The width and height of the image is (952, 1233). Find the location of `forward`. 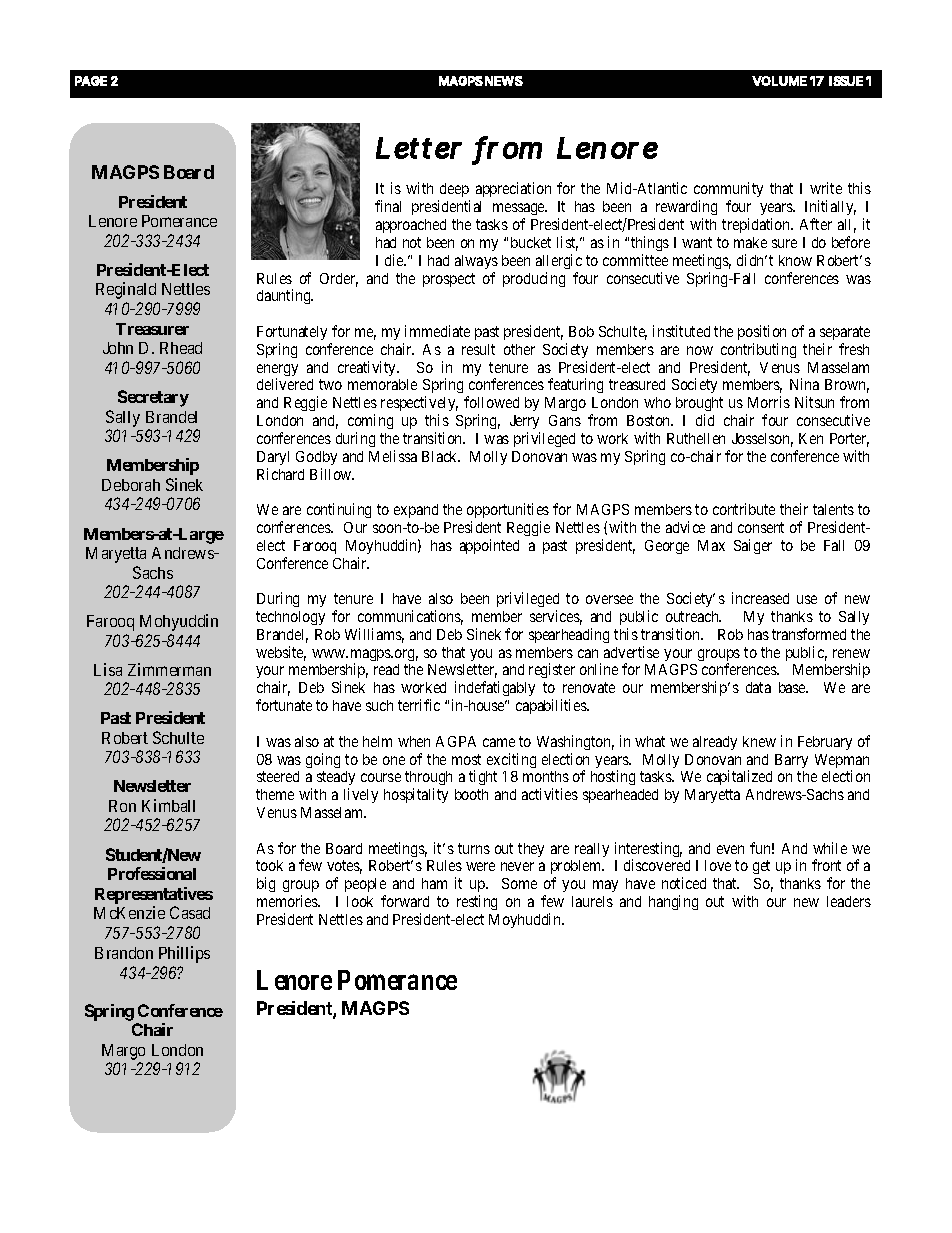

forward is located at coordinates (405, 901).
